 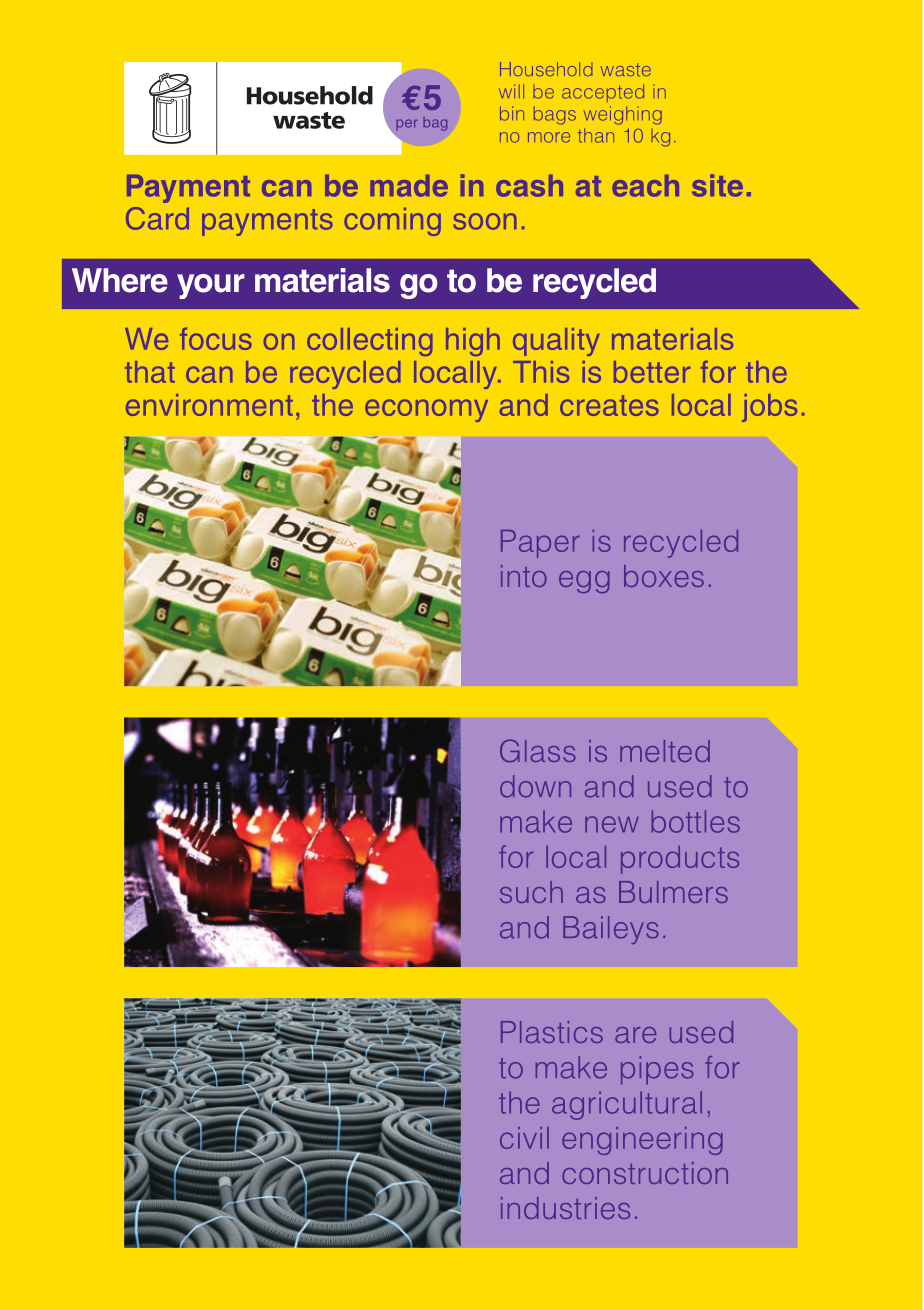 What do you see at coordinates (512, 113) in the image?
I see `bin` at bounding box center [512, 113].
